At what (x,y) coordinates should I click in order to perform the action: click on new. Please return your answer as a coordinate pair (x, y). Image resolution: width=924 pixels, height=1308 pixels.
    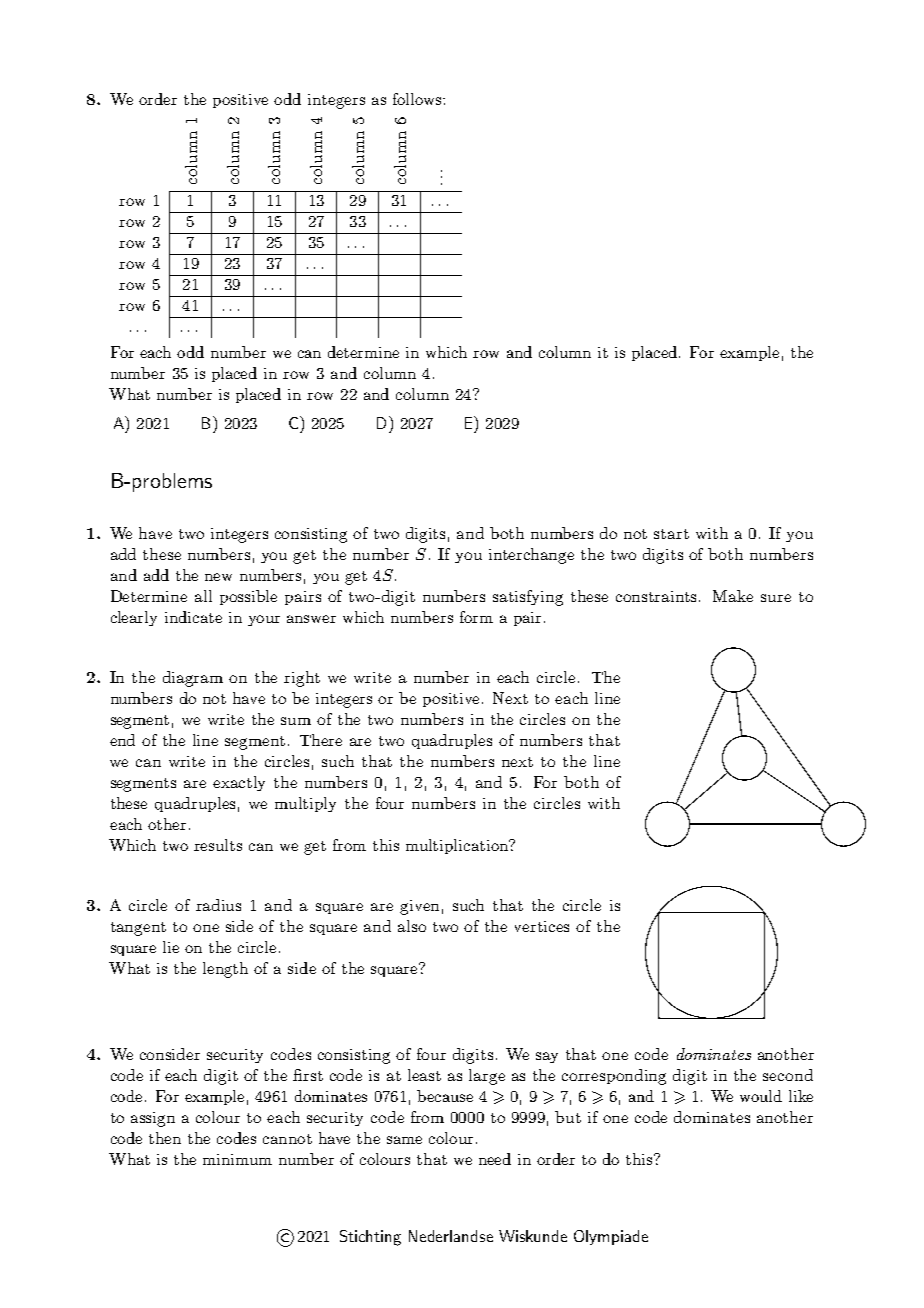
    Looking at the image, I should click on (218, 577).
